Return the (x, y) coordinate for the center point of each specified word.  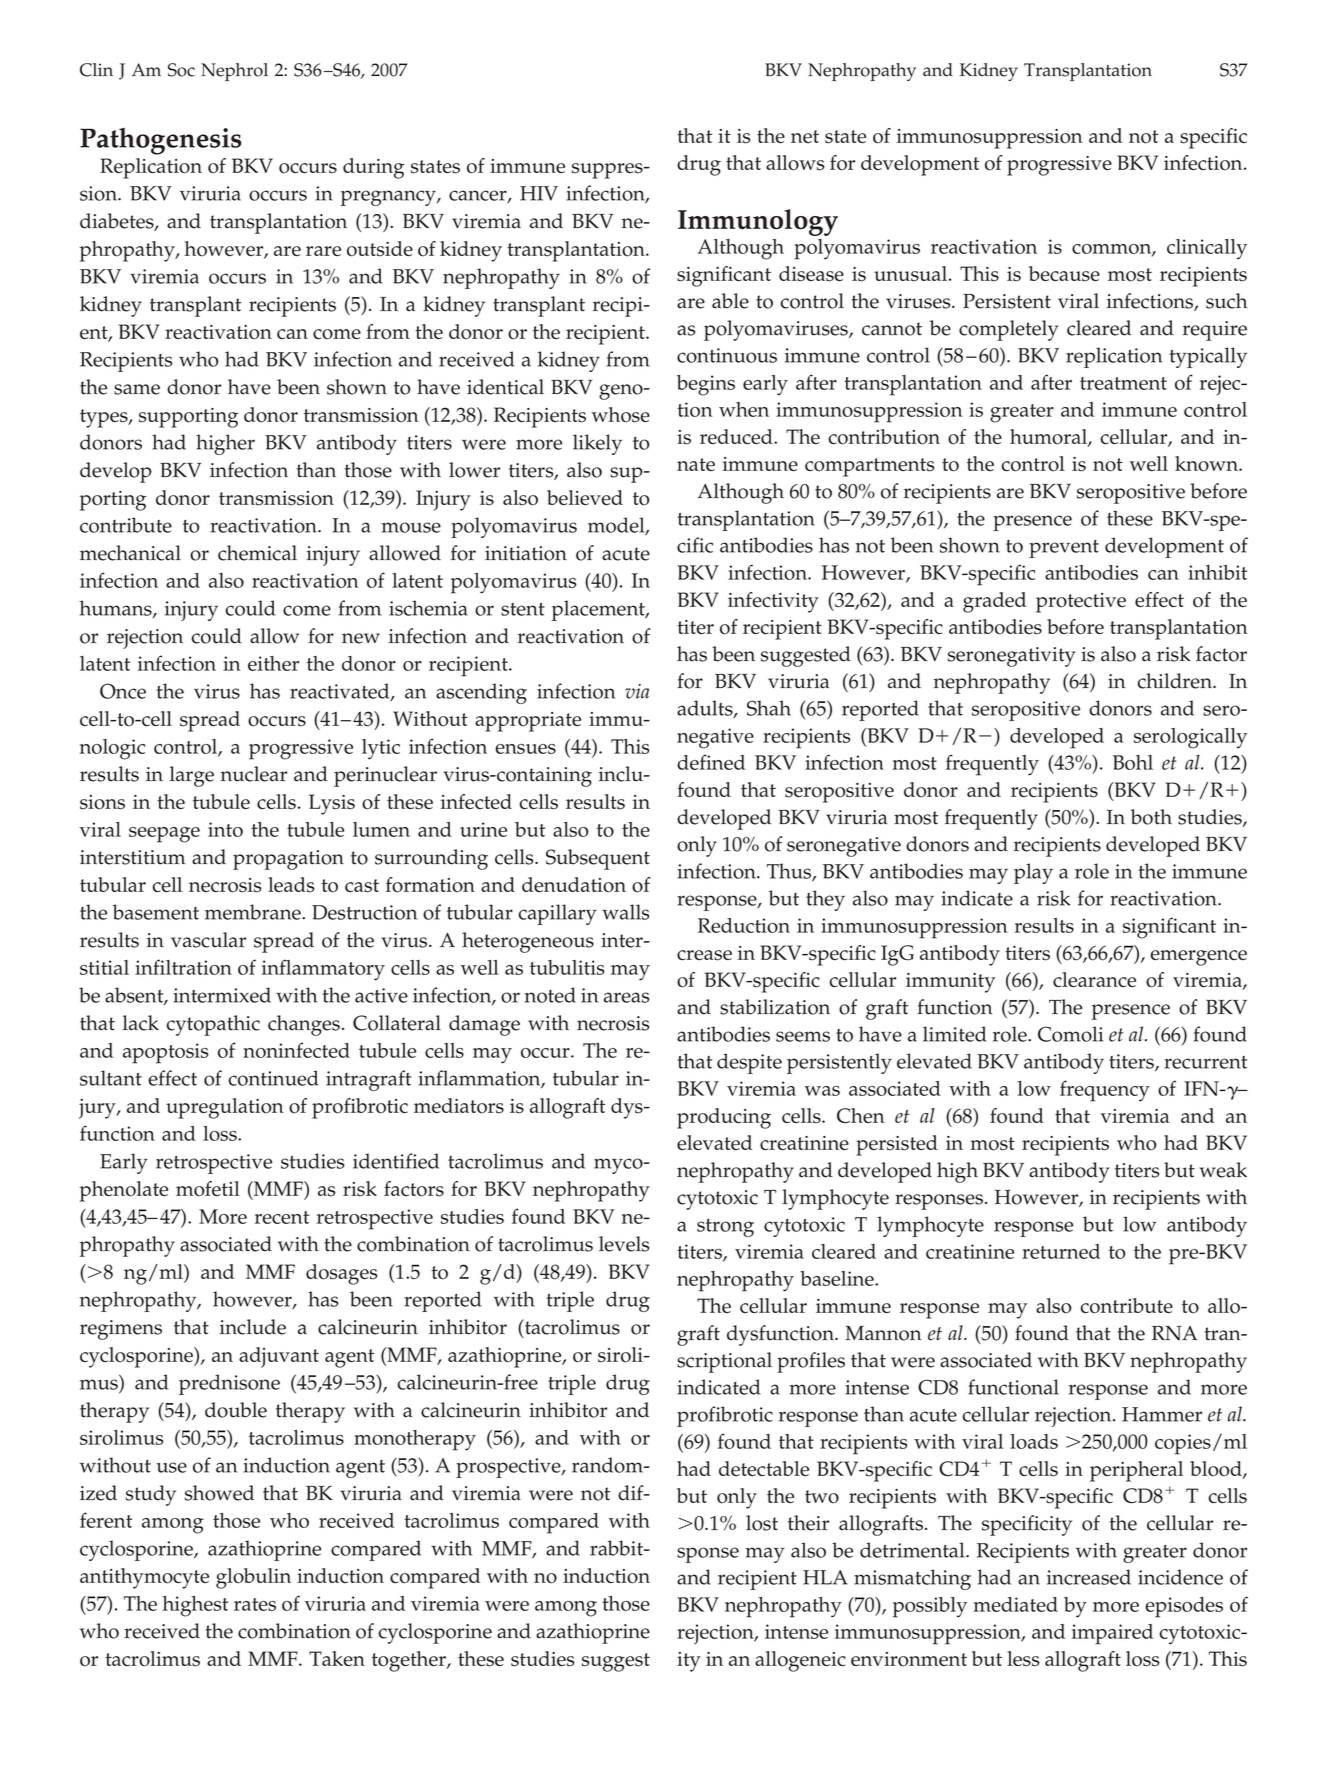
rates (255, 1604)
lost (762, 1523)
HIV (539, 193)
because (1064, 274)
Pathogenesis (161, 141)
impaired (1112, 1634)
